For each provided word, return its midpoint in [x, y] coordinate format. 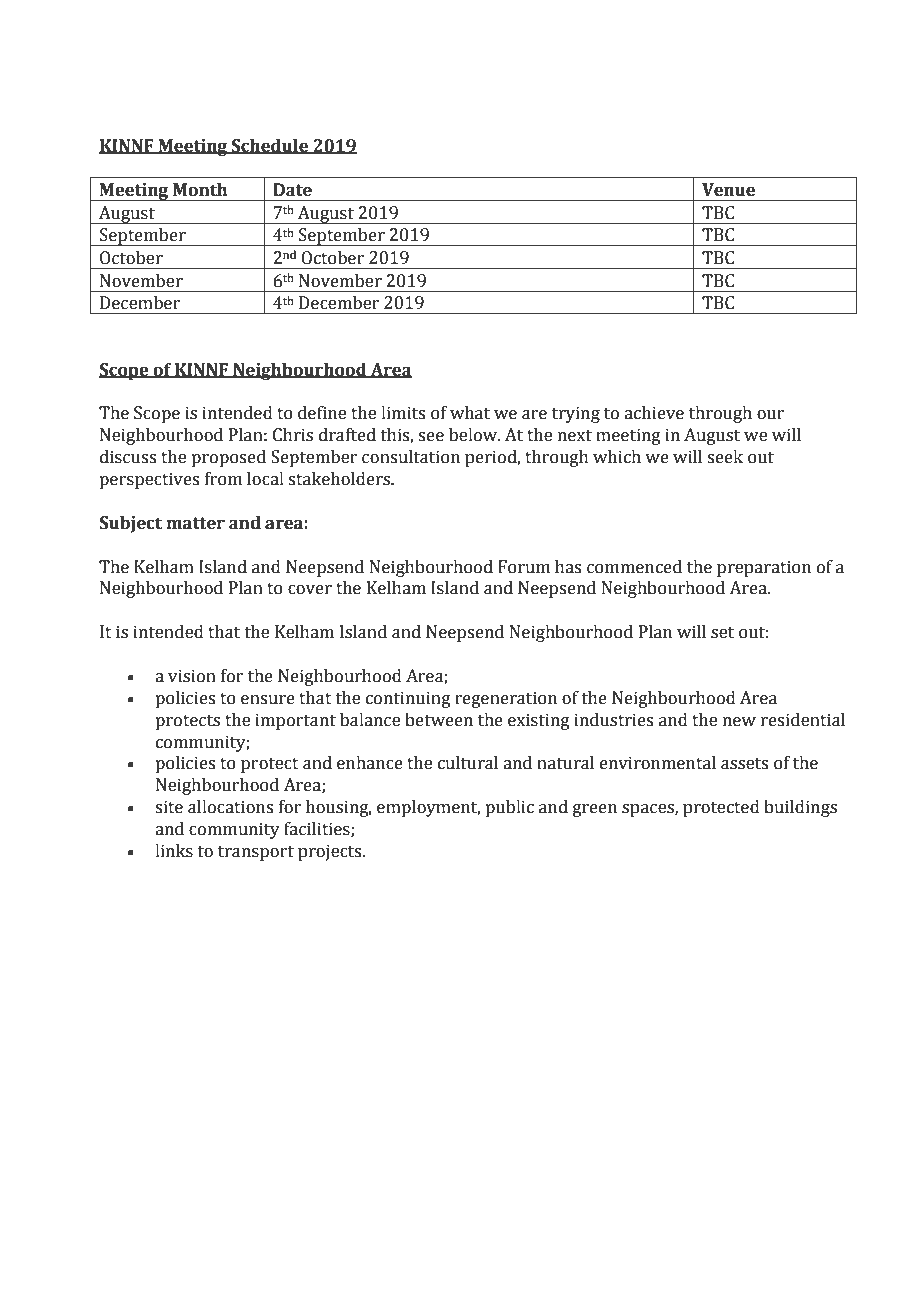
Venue [728, 190]
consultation [411, 457]
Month [200, 190]
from [223, 479]
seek [725, 457]
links [174, 851]
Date [292, 190]
